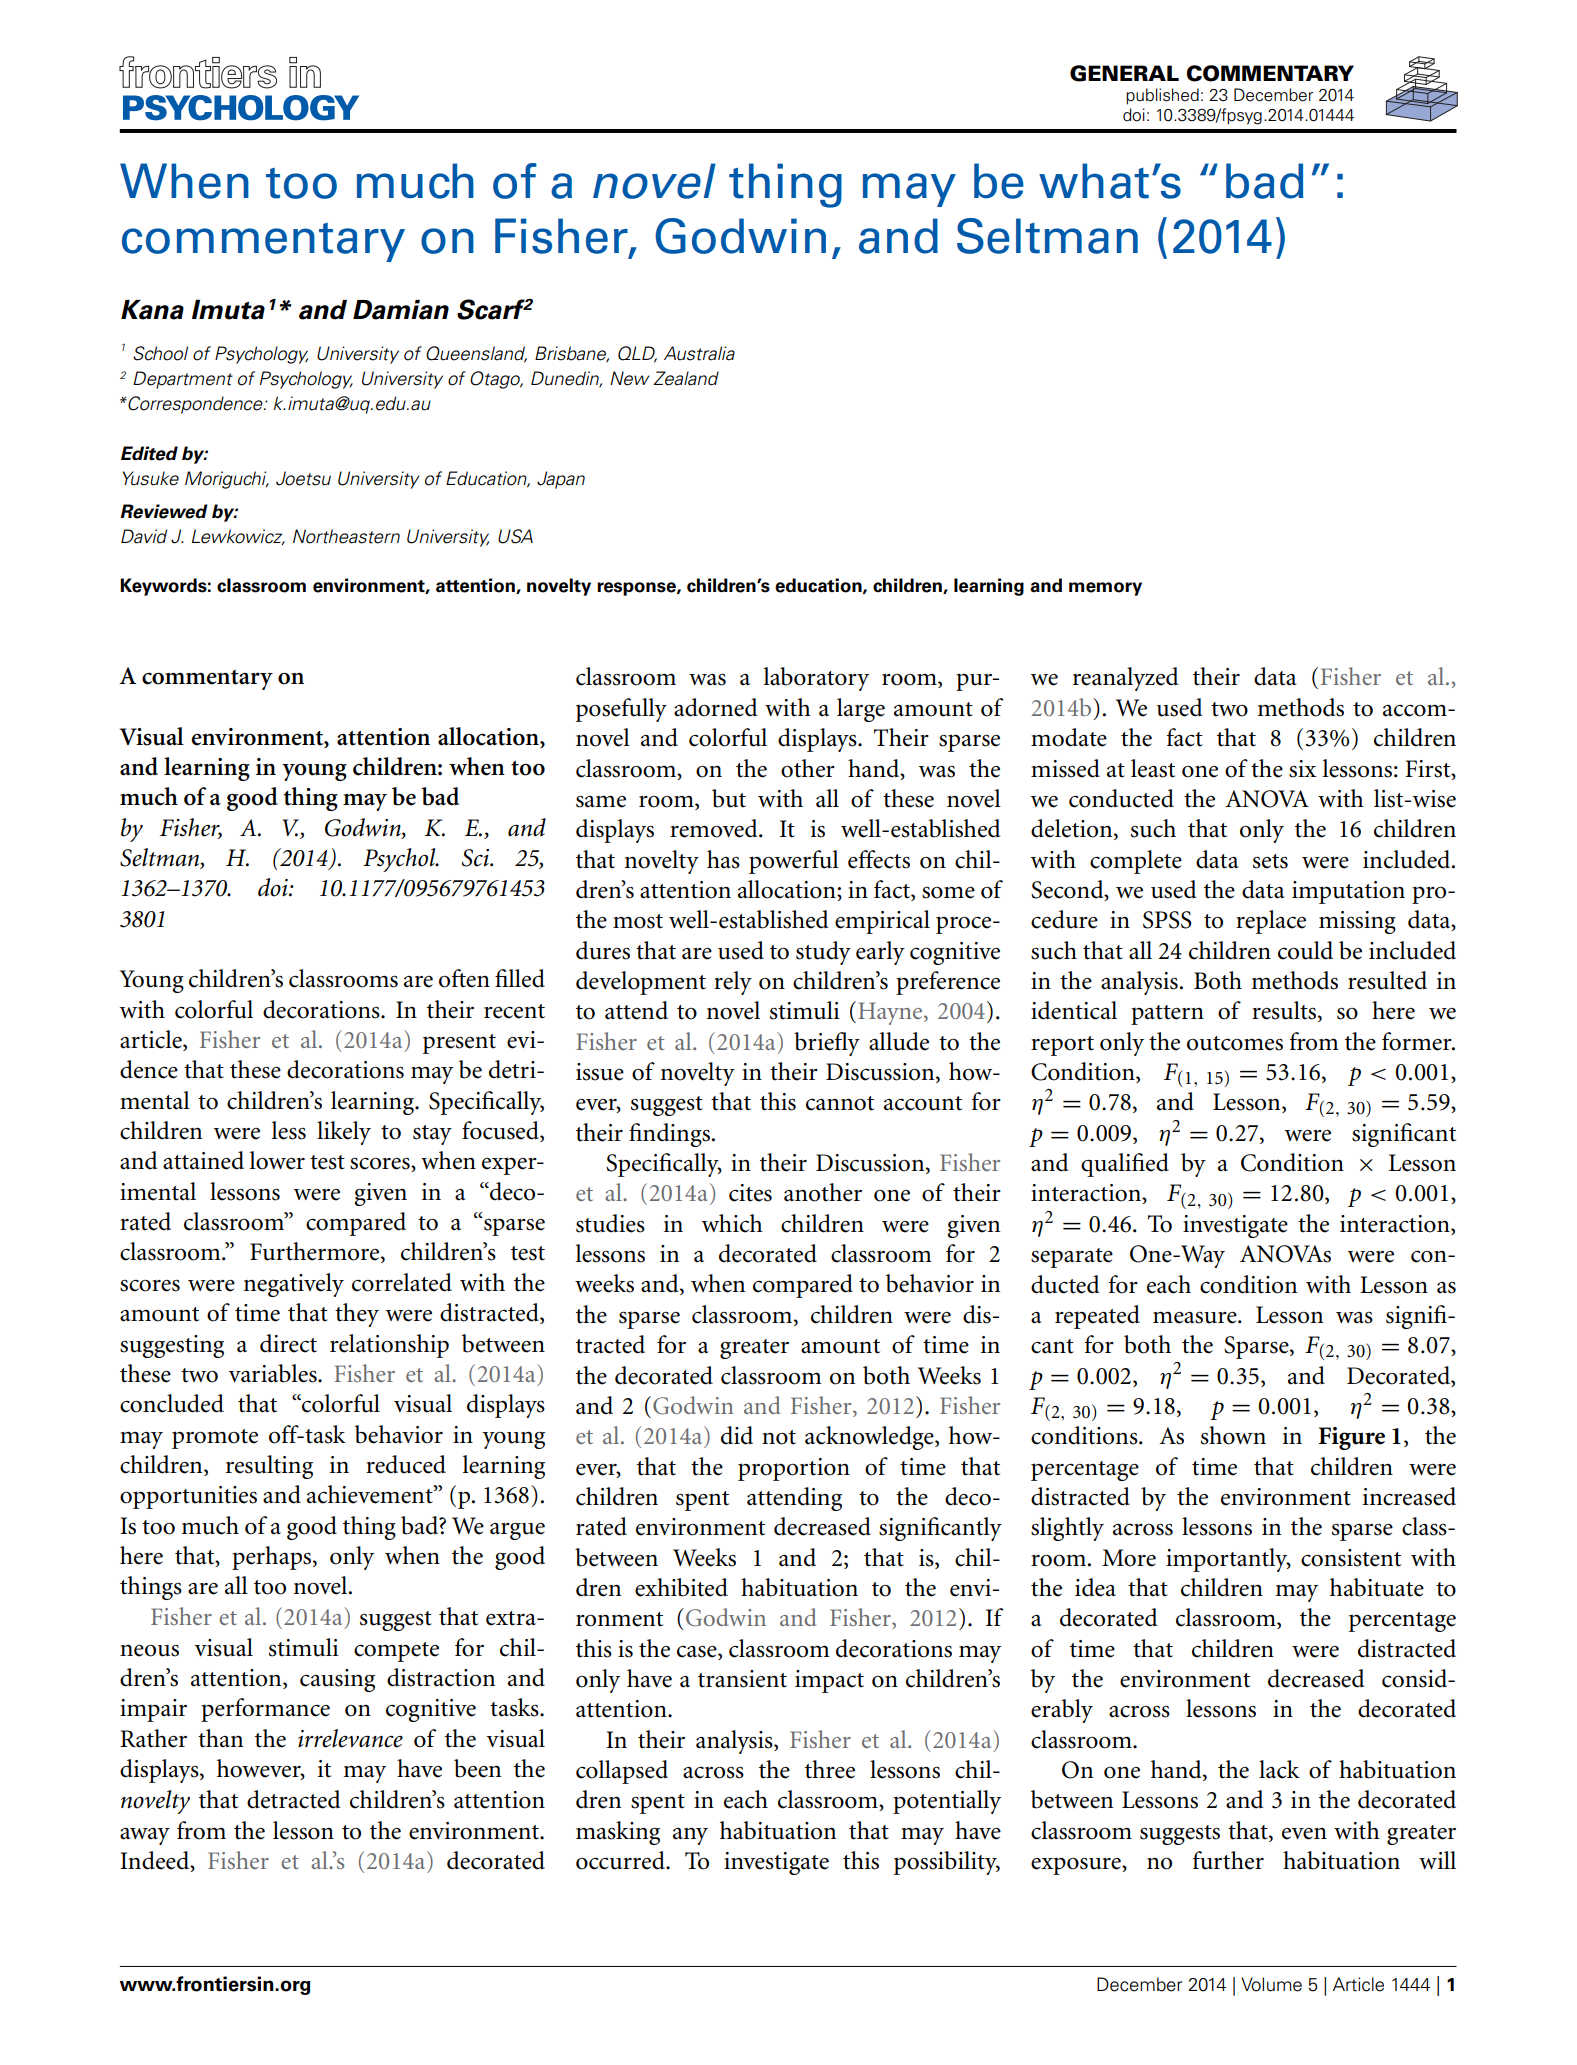 The image size is (1577, 2065). Describe the element at coordinates (346, 536) in the screenshot. I see `Northeastern` at that location.
